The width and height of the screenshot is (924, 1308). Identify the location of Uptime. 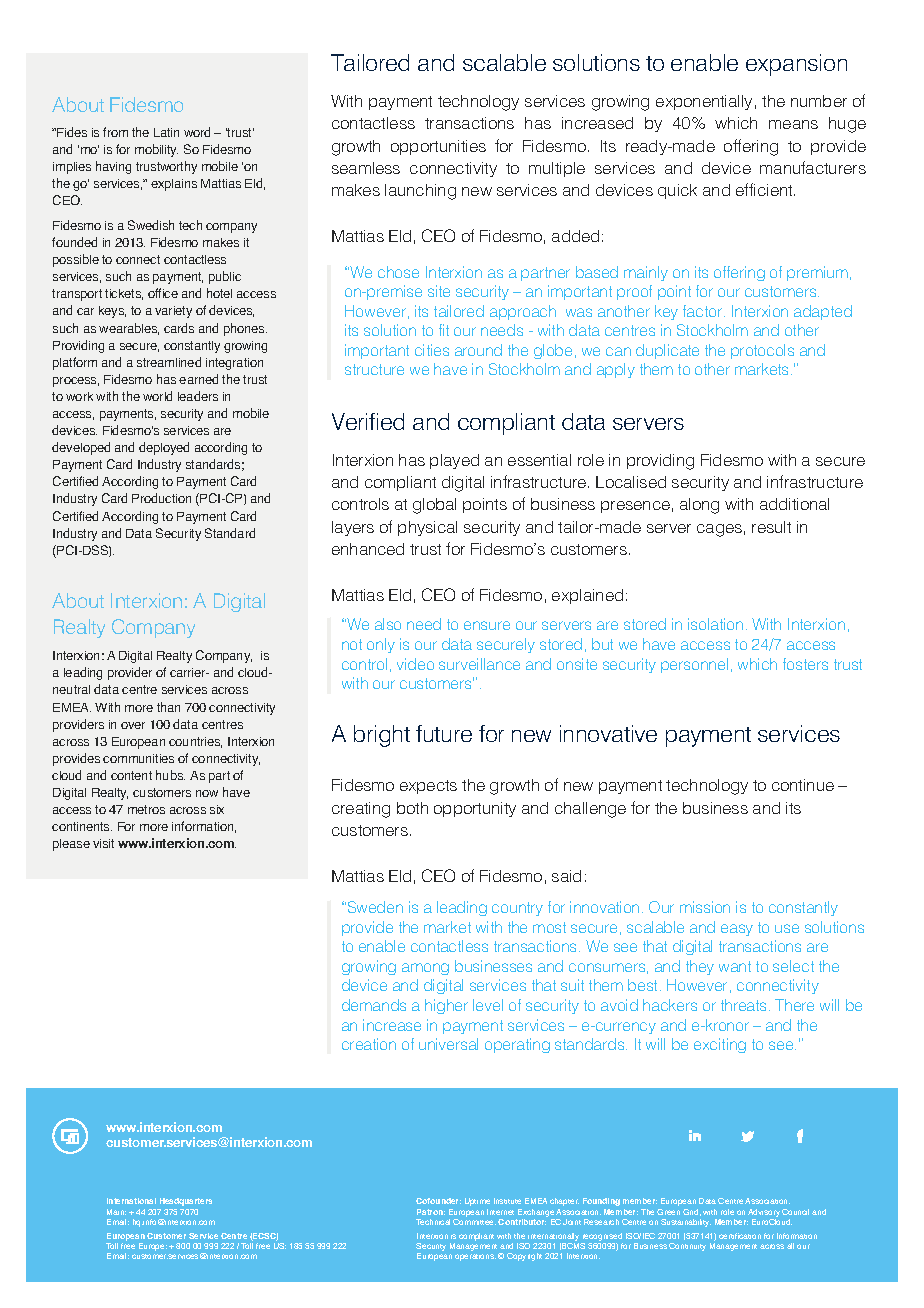
(477, 1202).
